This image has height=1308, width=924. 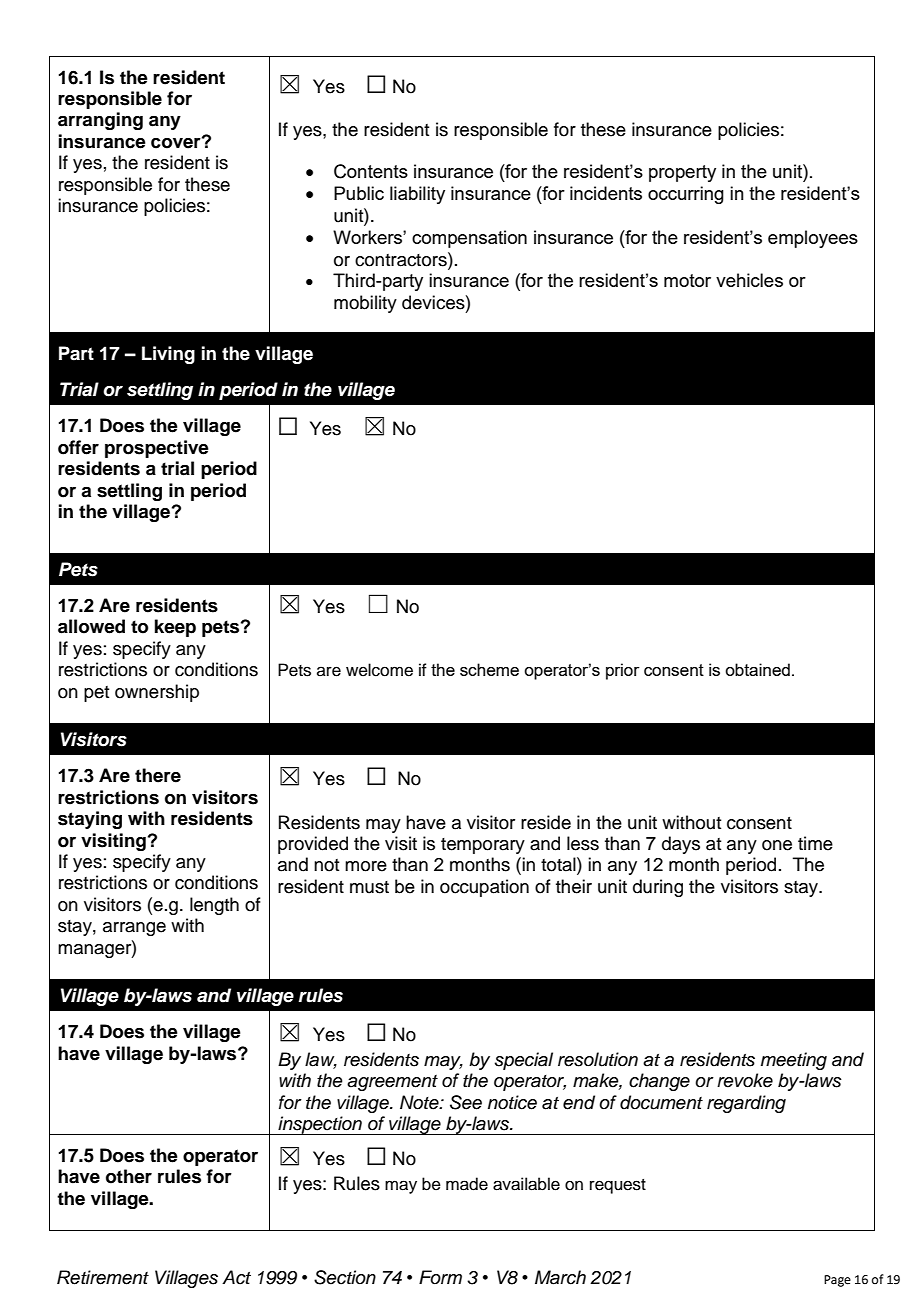 What do you see at coordinates (214, 906) in the image?
I see `length` at bounding box center [214, 906].
